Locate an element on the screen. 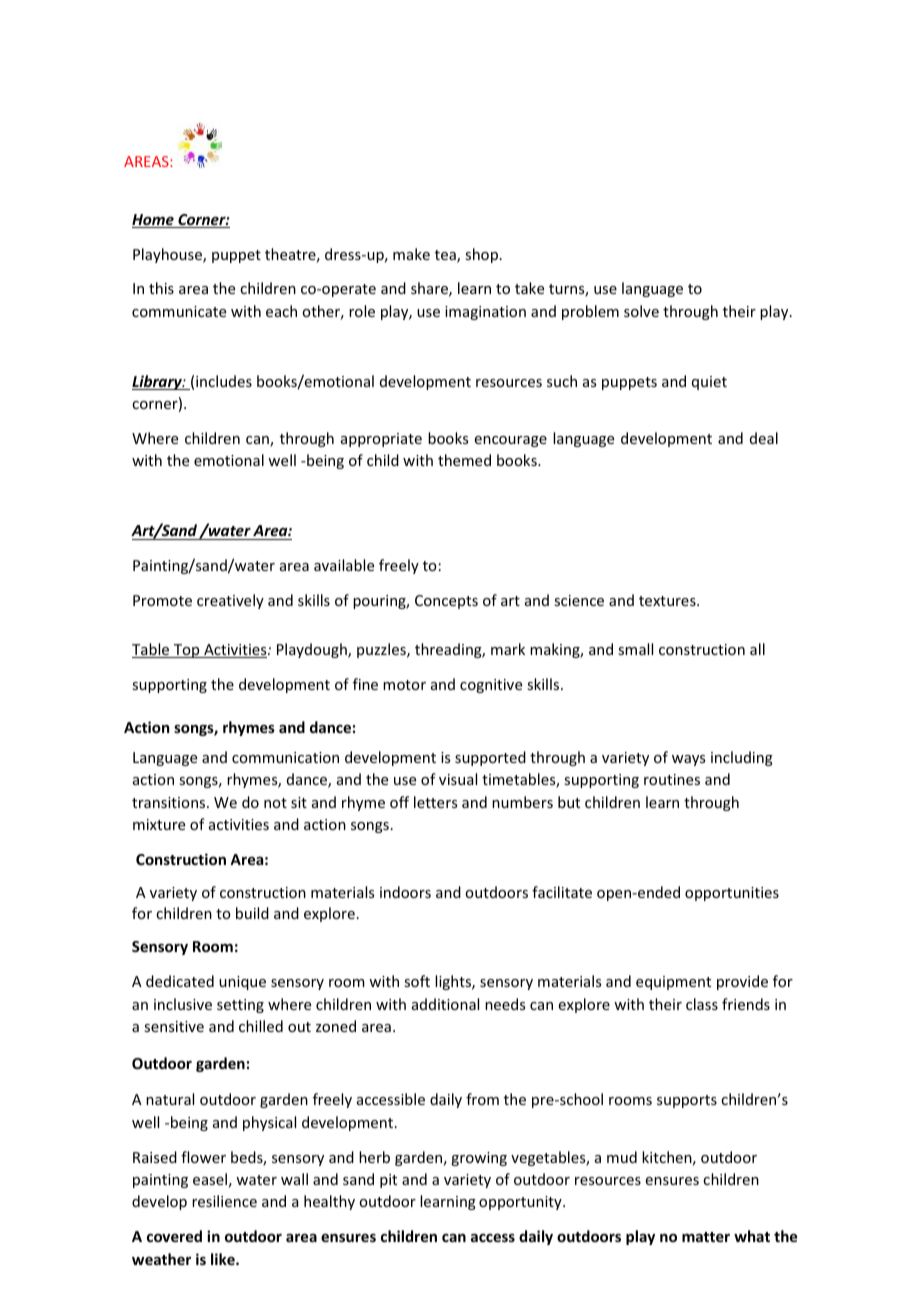  this is located at coordinates (161, 288).
